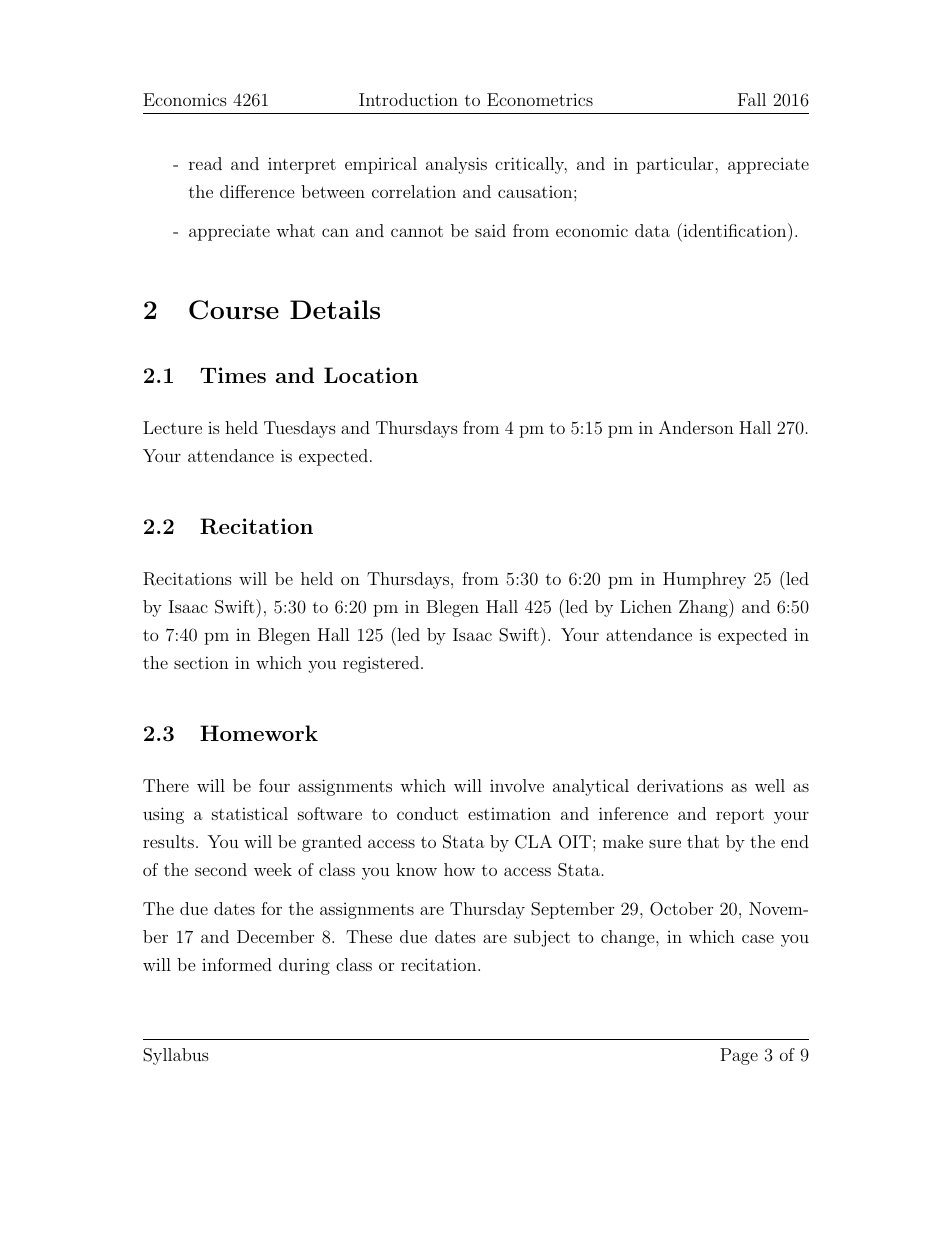 This screenshot has width=952, height=1233. What do you see at coordinates (205, 163) in the screenshot?
I see `read` at bounding box center [205, 163].
